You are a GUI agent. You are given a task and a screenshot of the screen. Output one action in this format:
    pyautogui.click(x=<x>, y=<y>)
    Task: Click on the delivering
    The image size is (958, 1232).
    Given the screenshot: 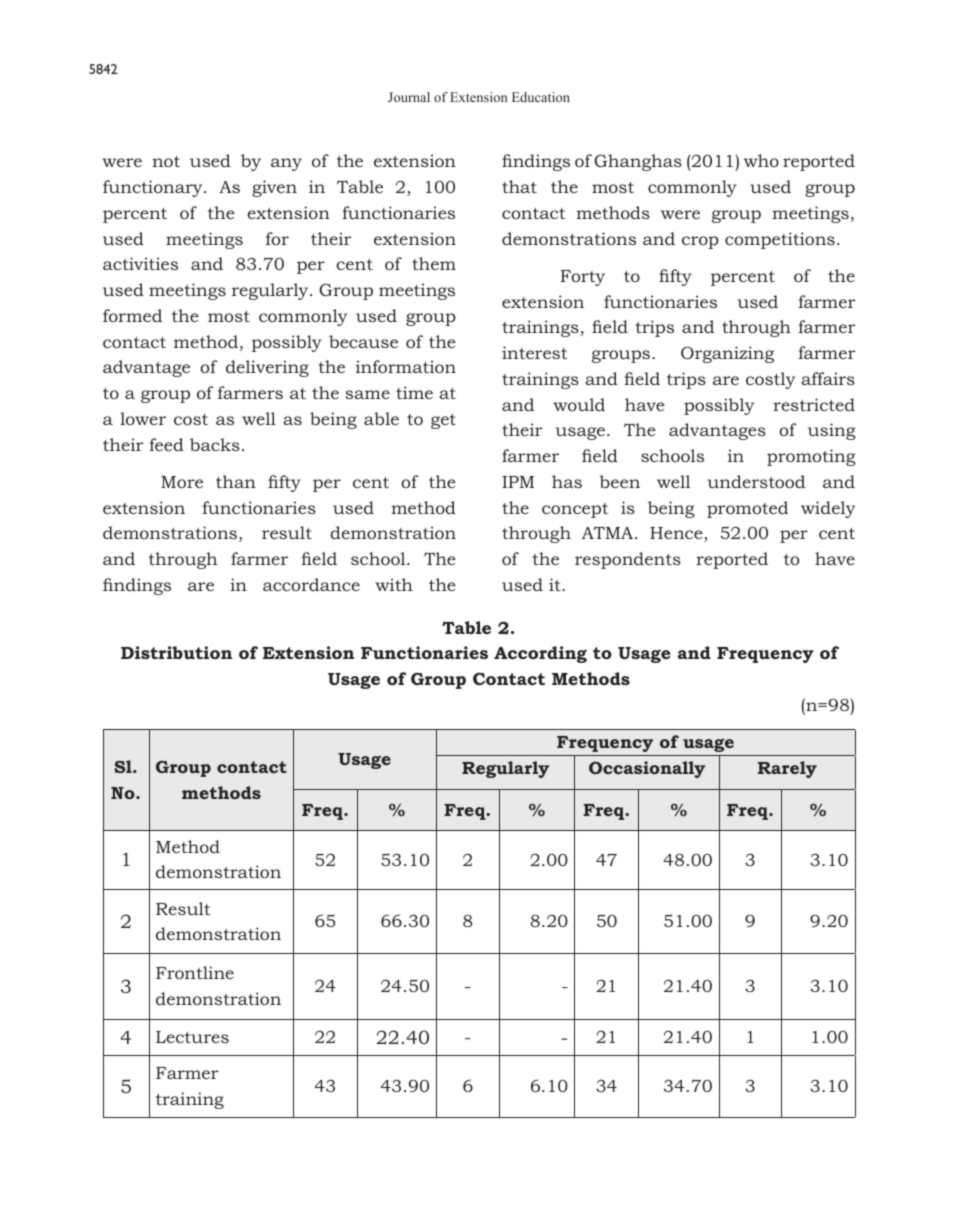 What is the action you would take?
    pyautogui.click(x=267, y=368)
